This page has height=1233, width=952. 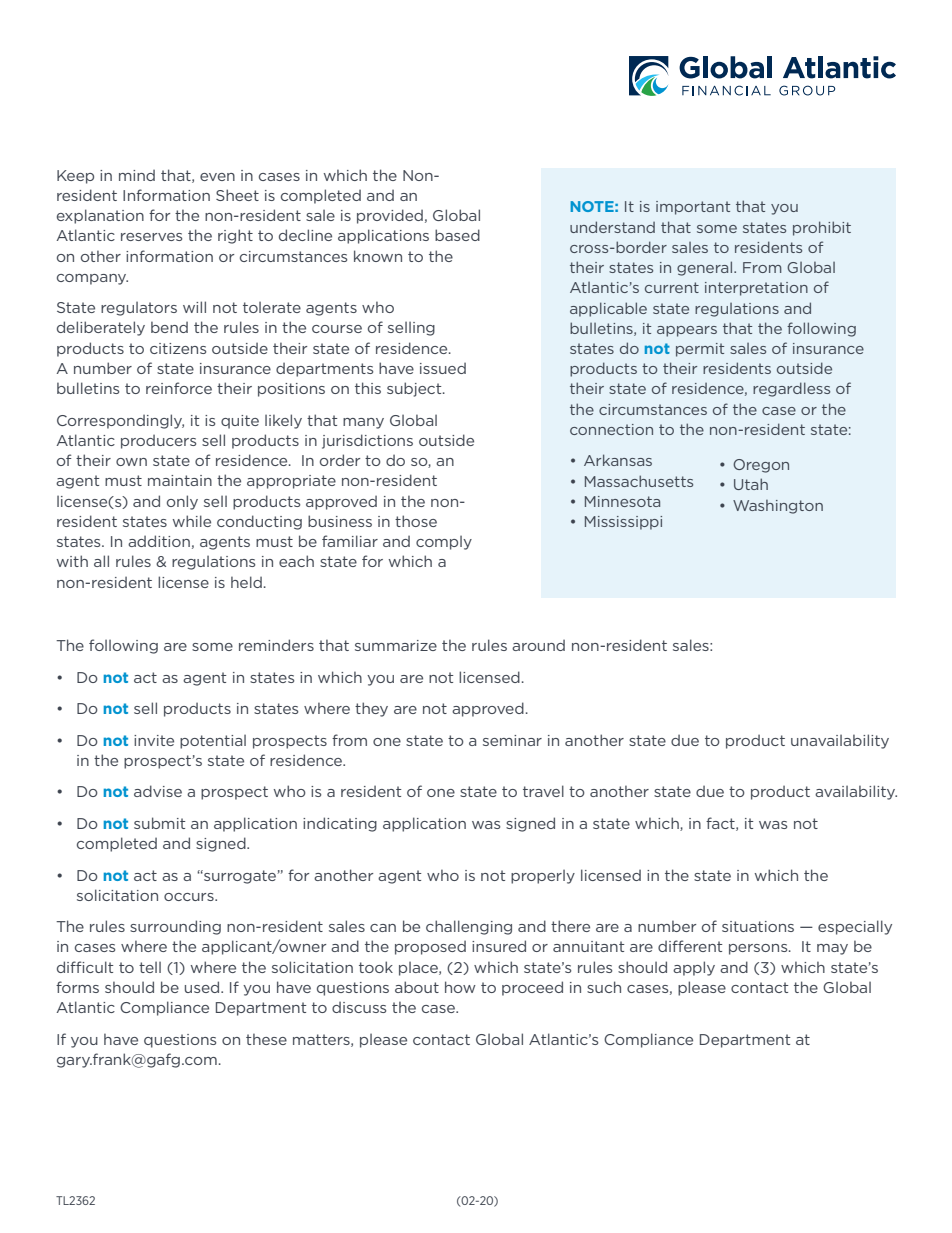 I want to click on summarize, so click(x=396, y=645).
